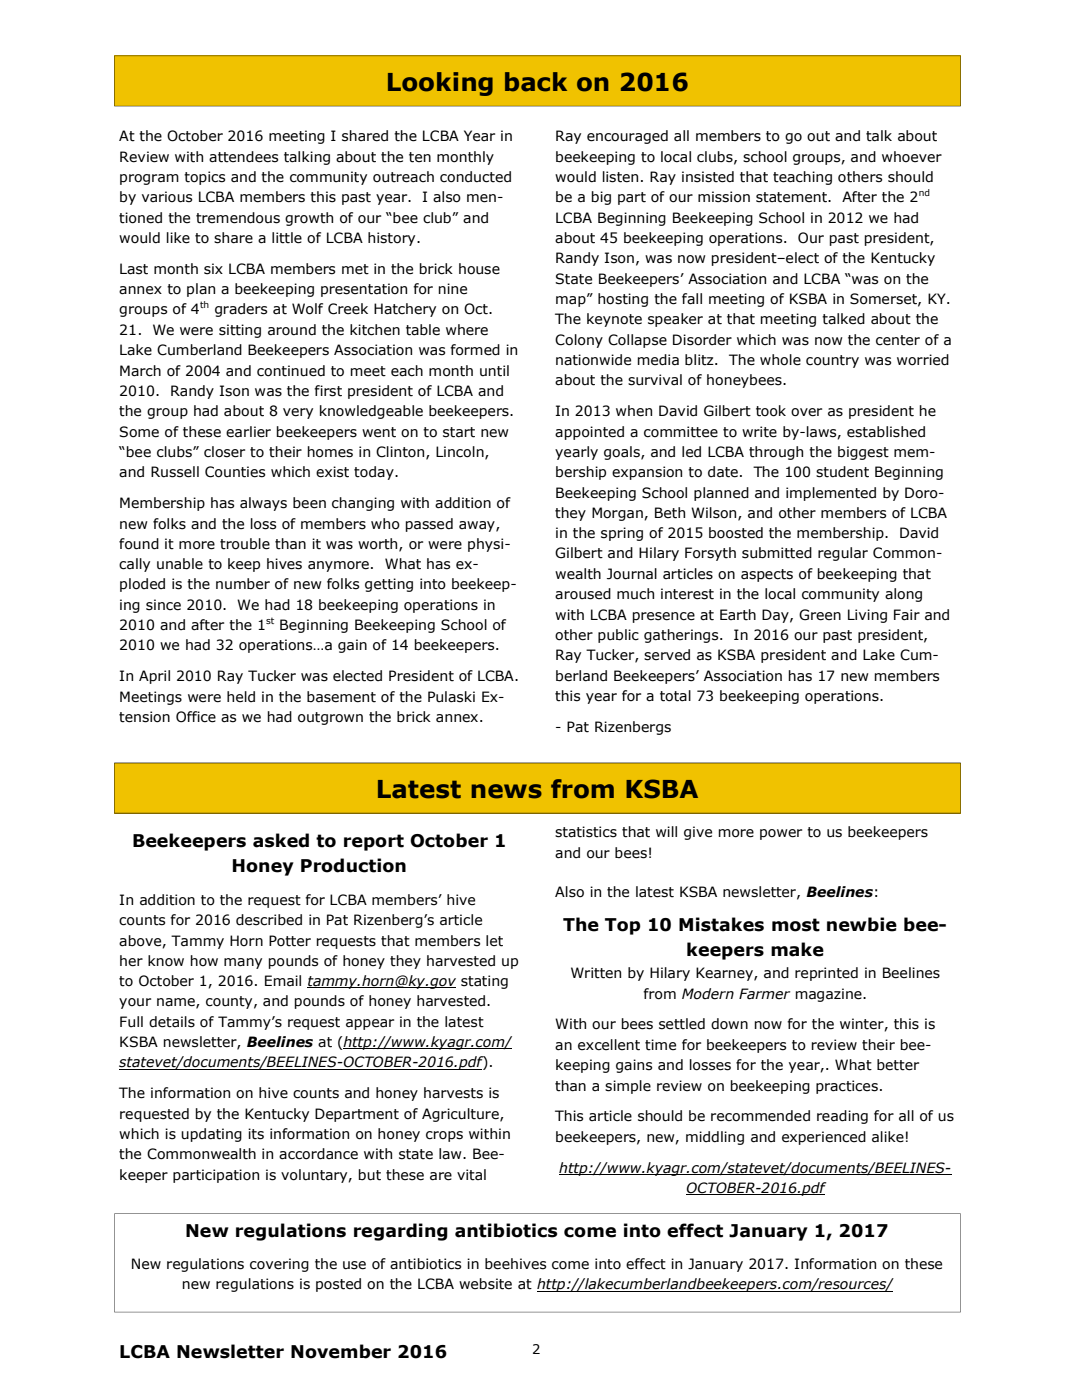  I want to click on held, so click(241, 697).
